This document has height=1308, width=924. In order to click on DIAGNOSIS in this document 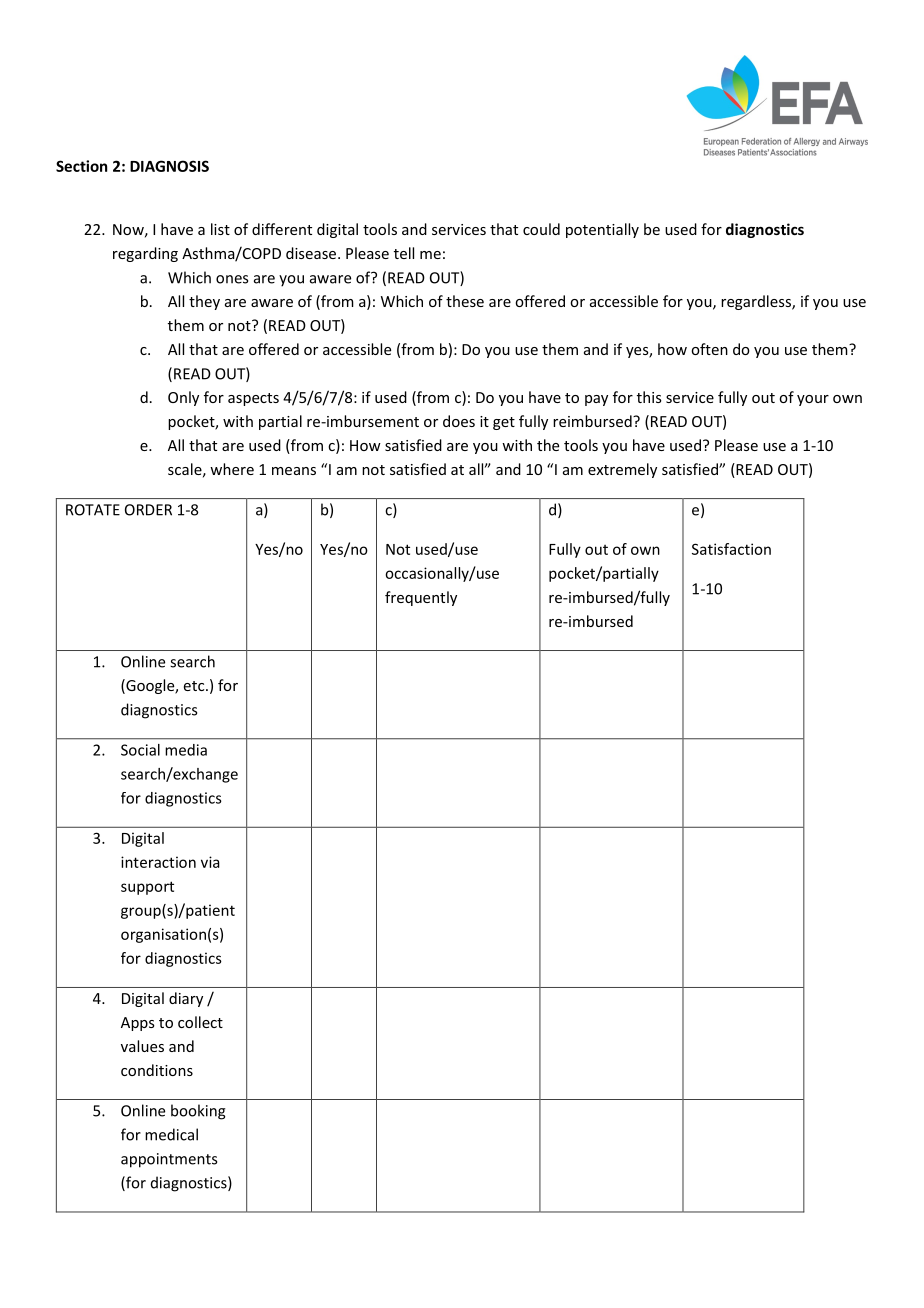, I will do `click(169, 166)`.
